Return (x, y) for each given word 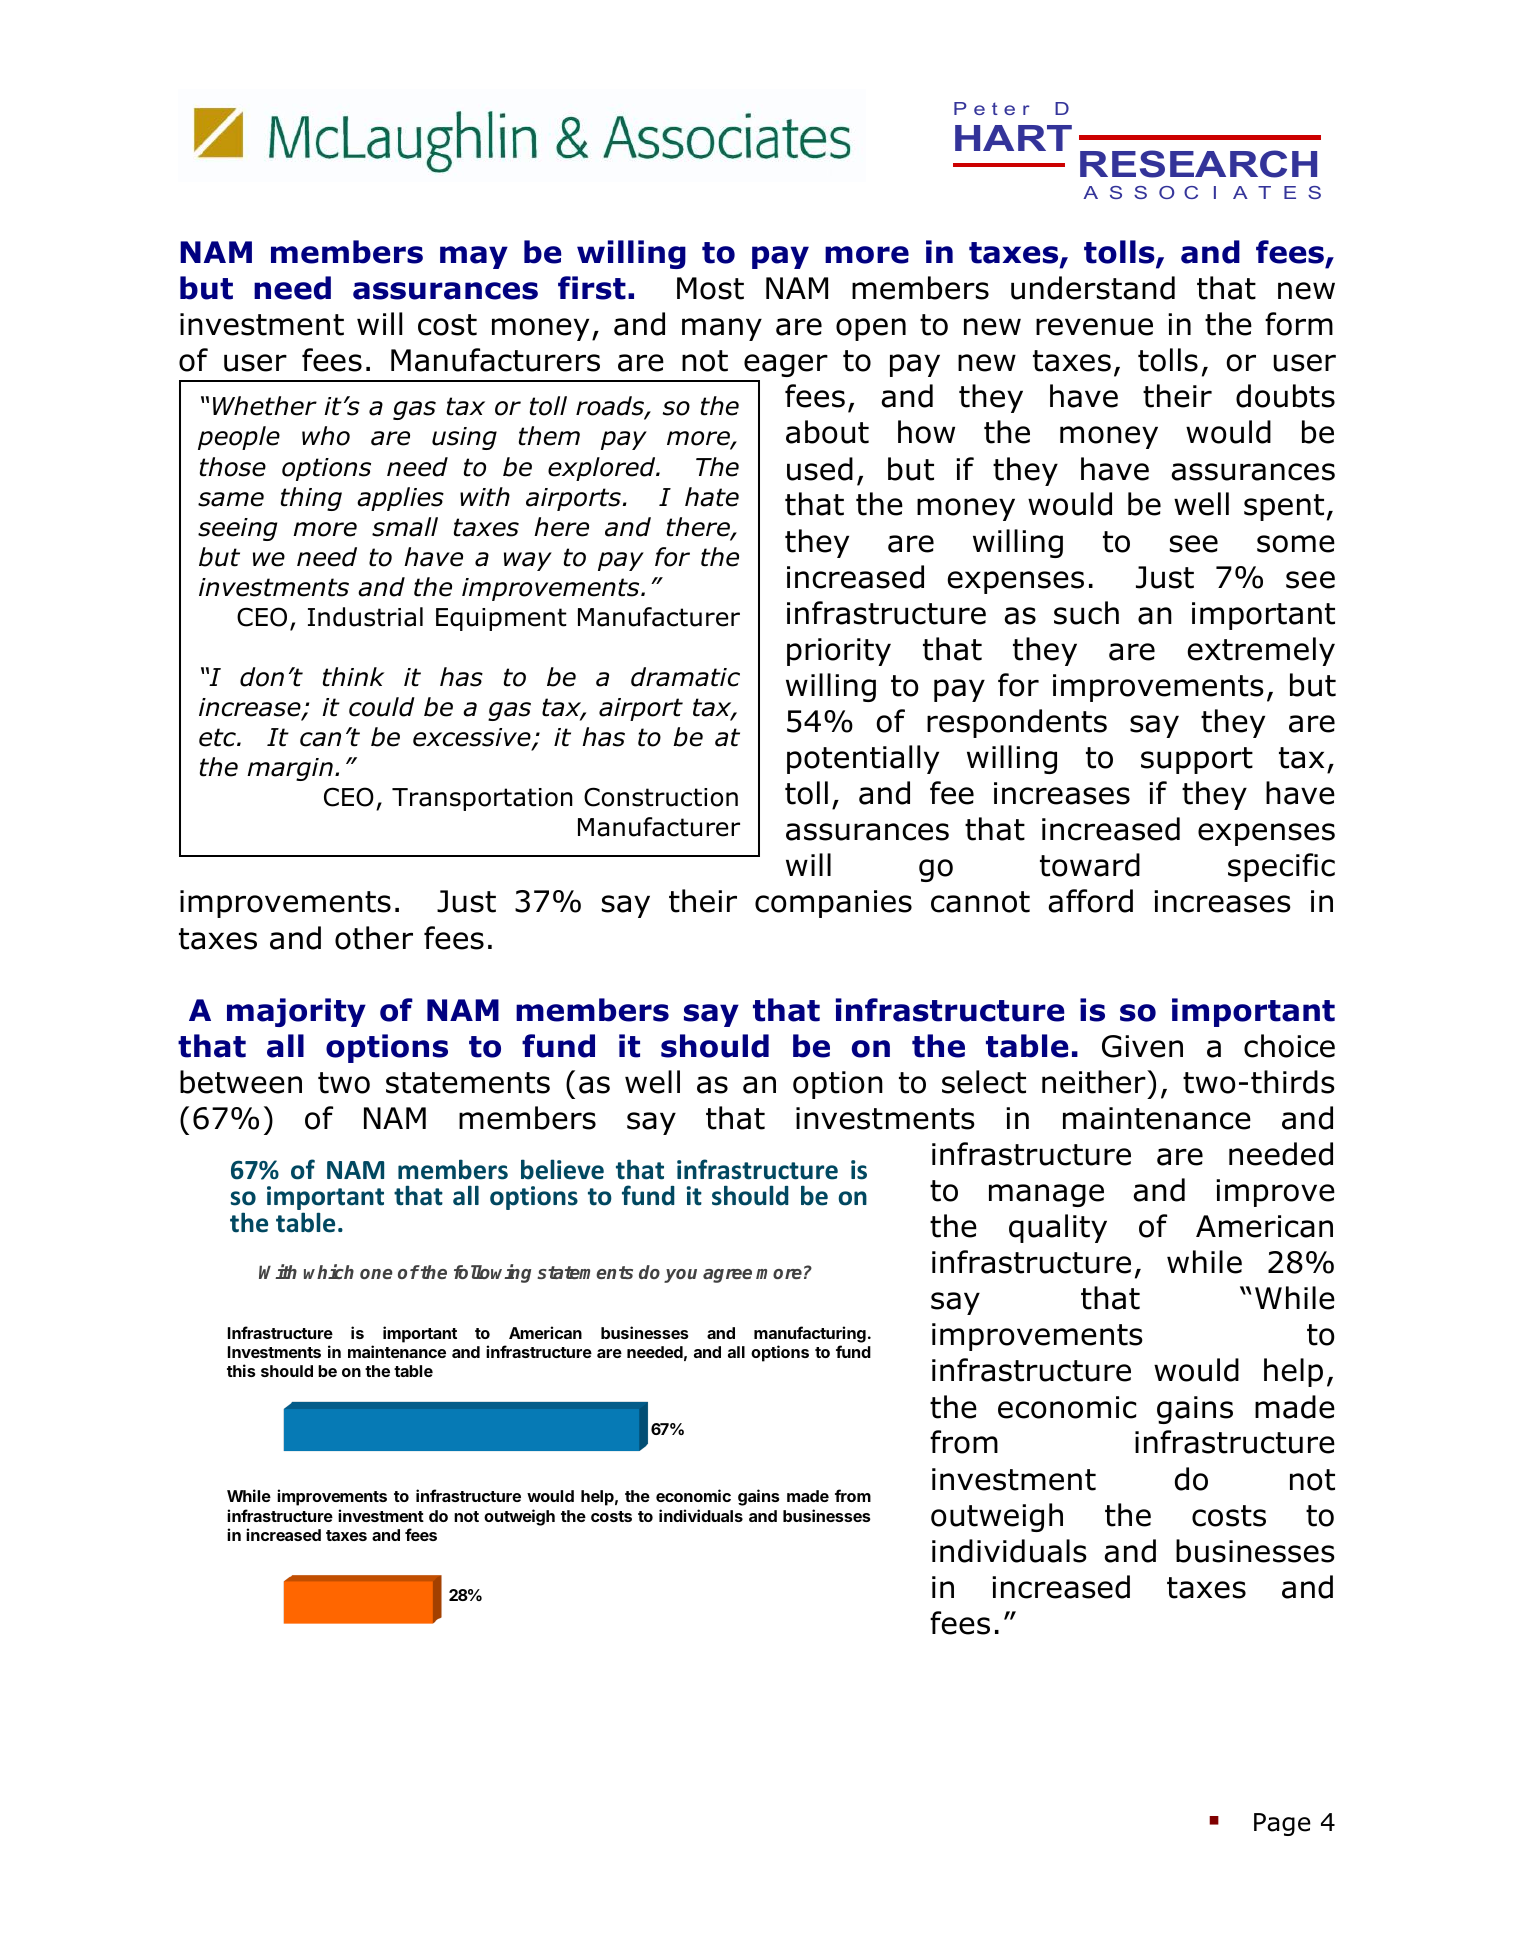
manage (1046, 1195)
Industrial (365, 617)
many (722, 329)
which (329, 1271)
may (474, 257)
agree (727, 1276)
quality (1058, 1228)
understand (1093, 288)
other (374, 938)
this (241, 1370)
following (492, 1273)
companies (833, 904)
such (1086, 613)
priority (839, 652)
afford (1090, 901)
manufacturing (810, 1334)
